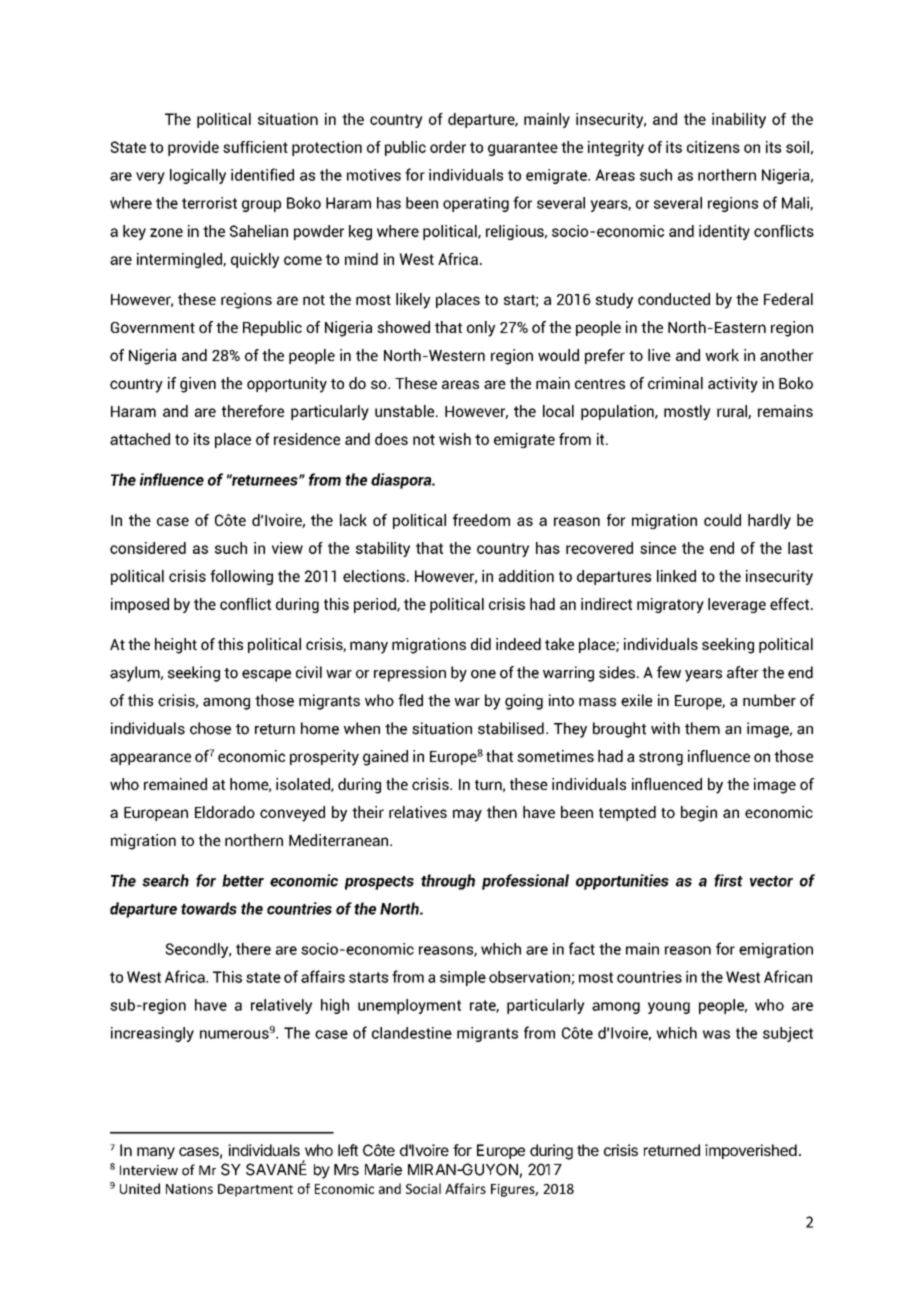 This screenshot has height=1308, width=924. I want to click on height, so click(176, 646).
